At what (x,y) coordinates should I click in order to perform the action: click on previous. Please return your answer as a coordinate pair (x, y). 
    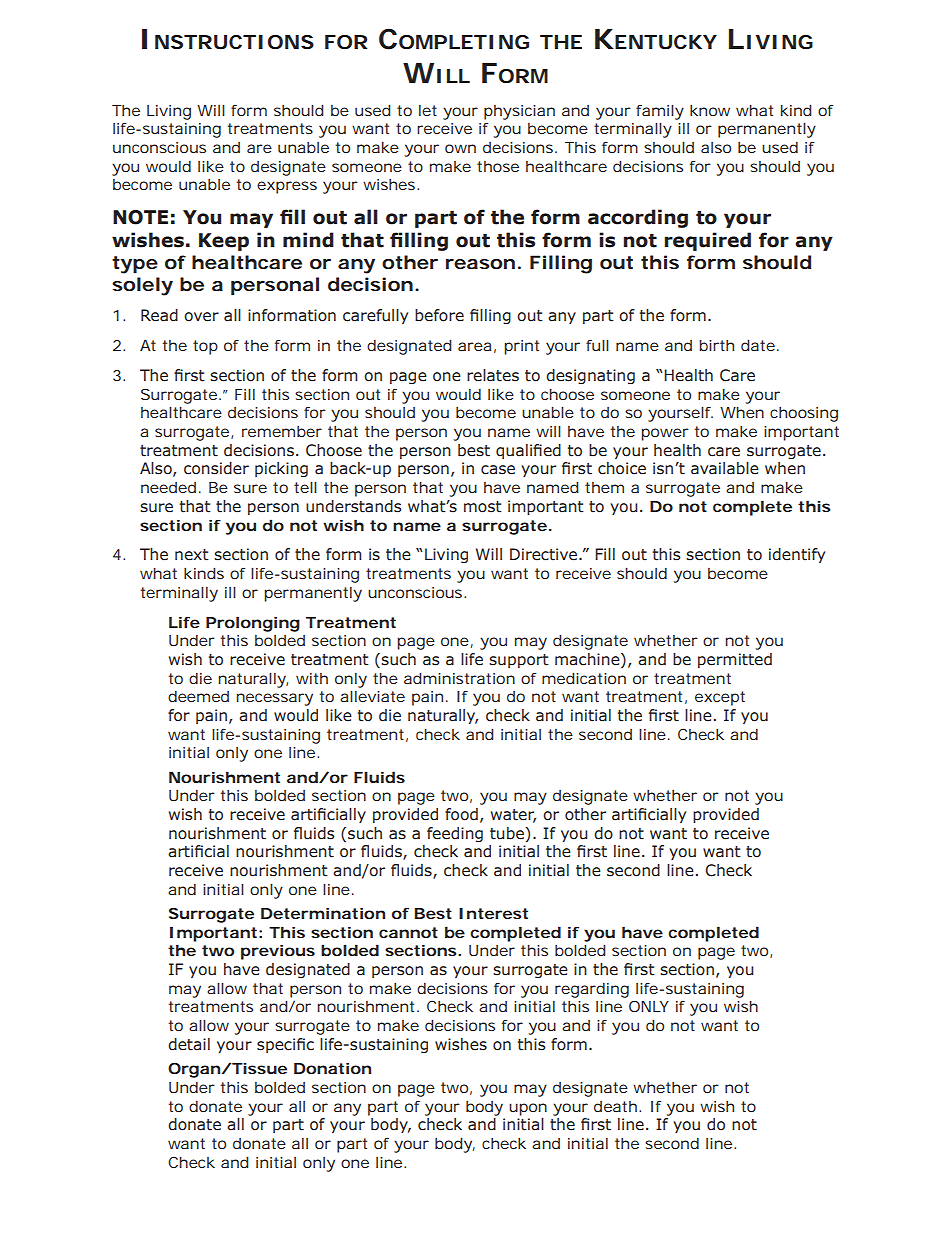
    Looking at the image, I should click on (278, 952).
